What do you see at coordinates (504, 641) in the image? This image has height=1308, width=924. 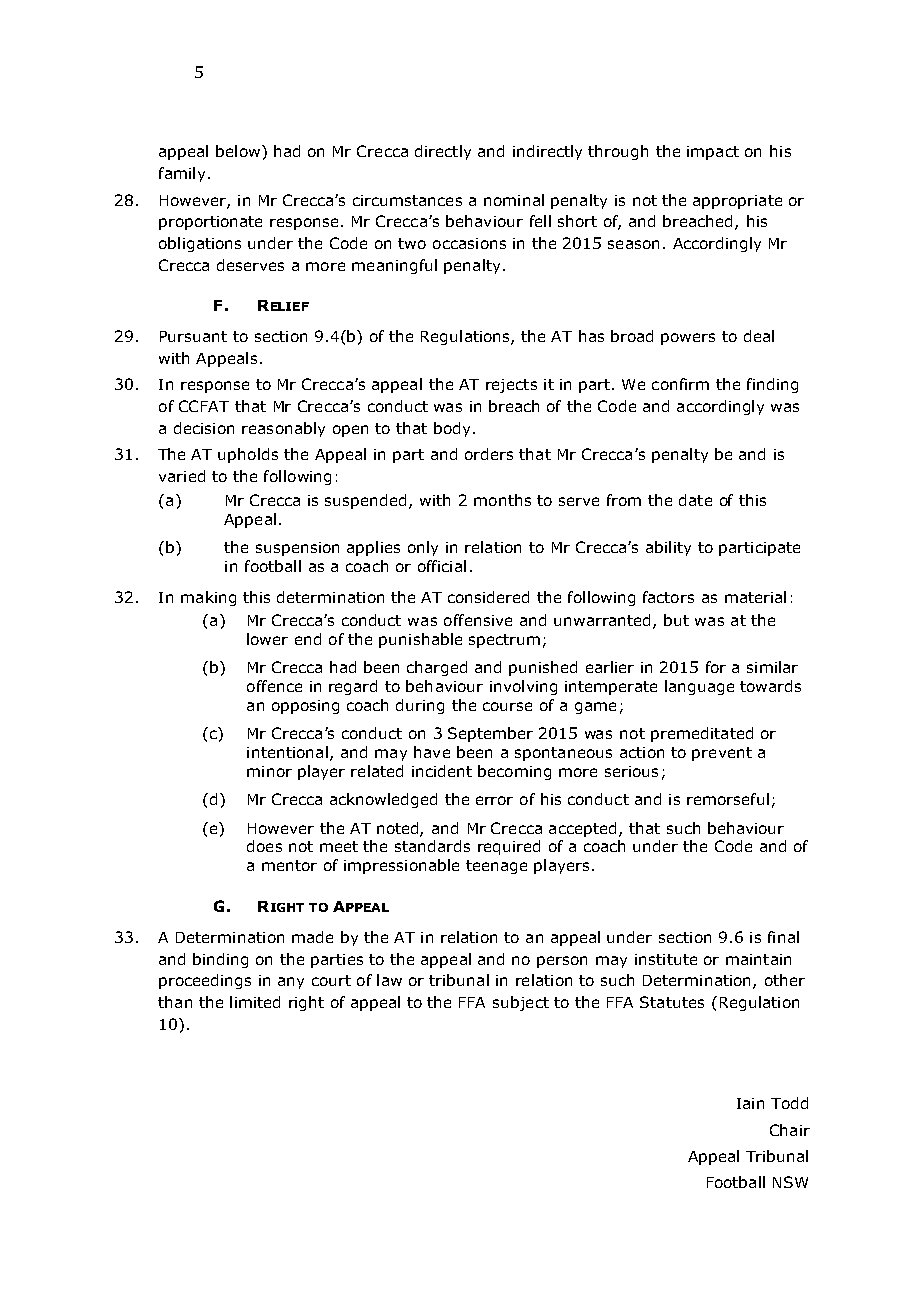 I see `spectrum` at bounding box center [504, 641].
